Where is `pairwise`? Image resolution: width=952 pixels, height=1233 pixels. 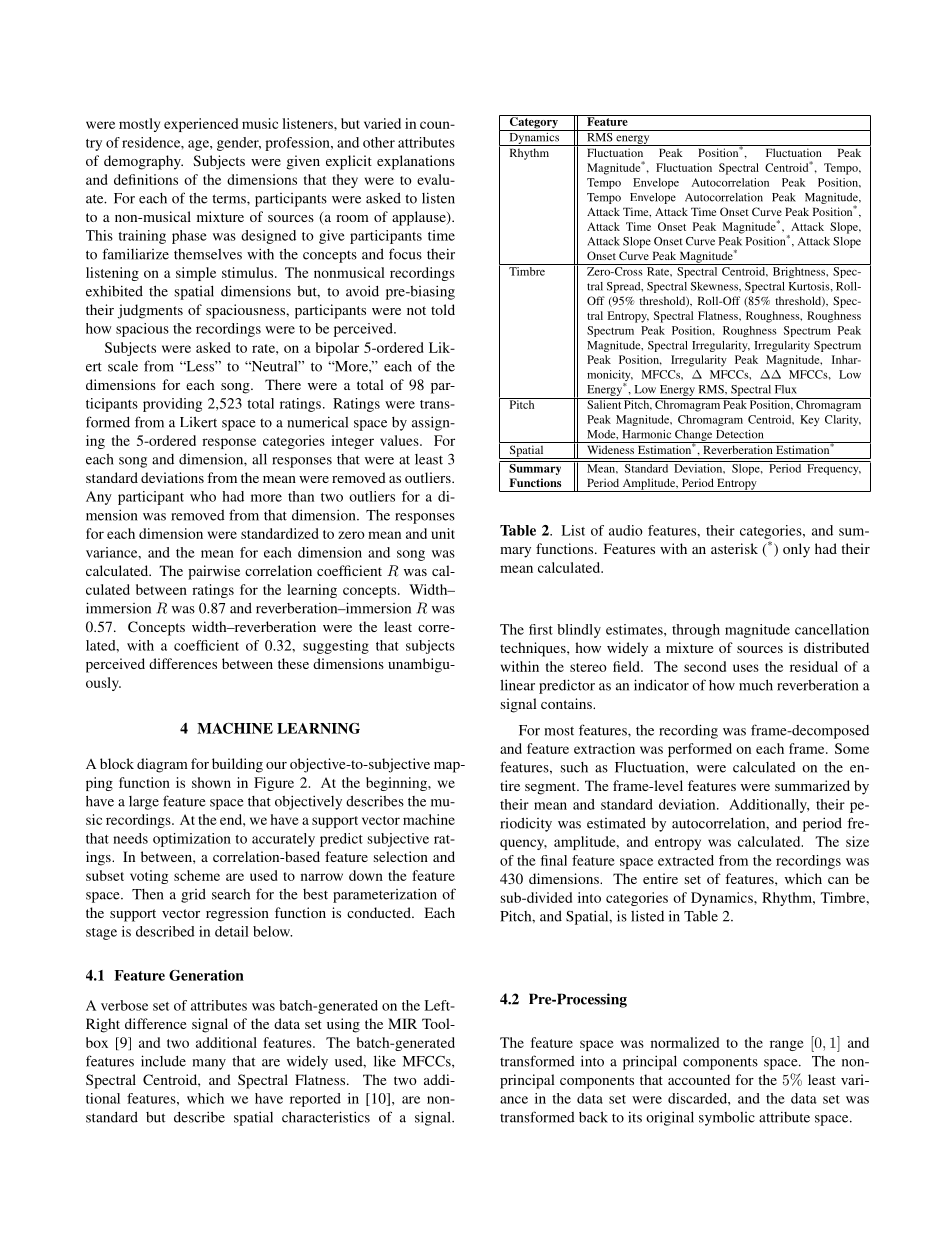
pairwise is located at coordinates (214, 572).
